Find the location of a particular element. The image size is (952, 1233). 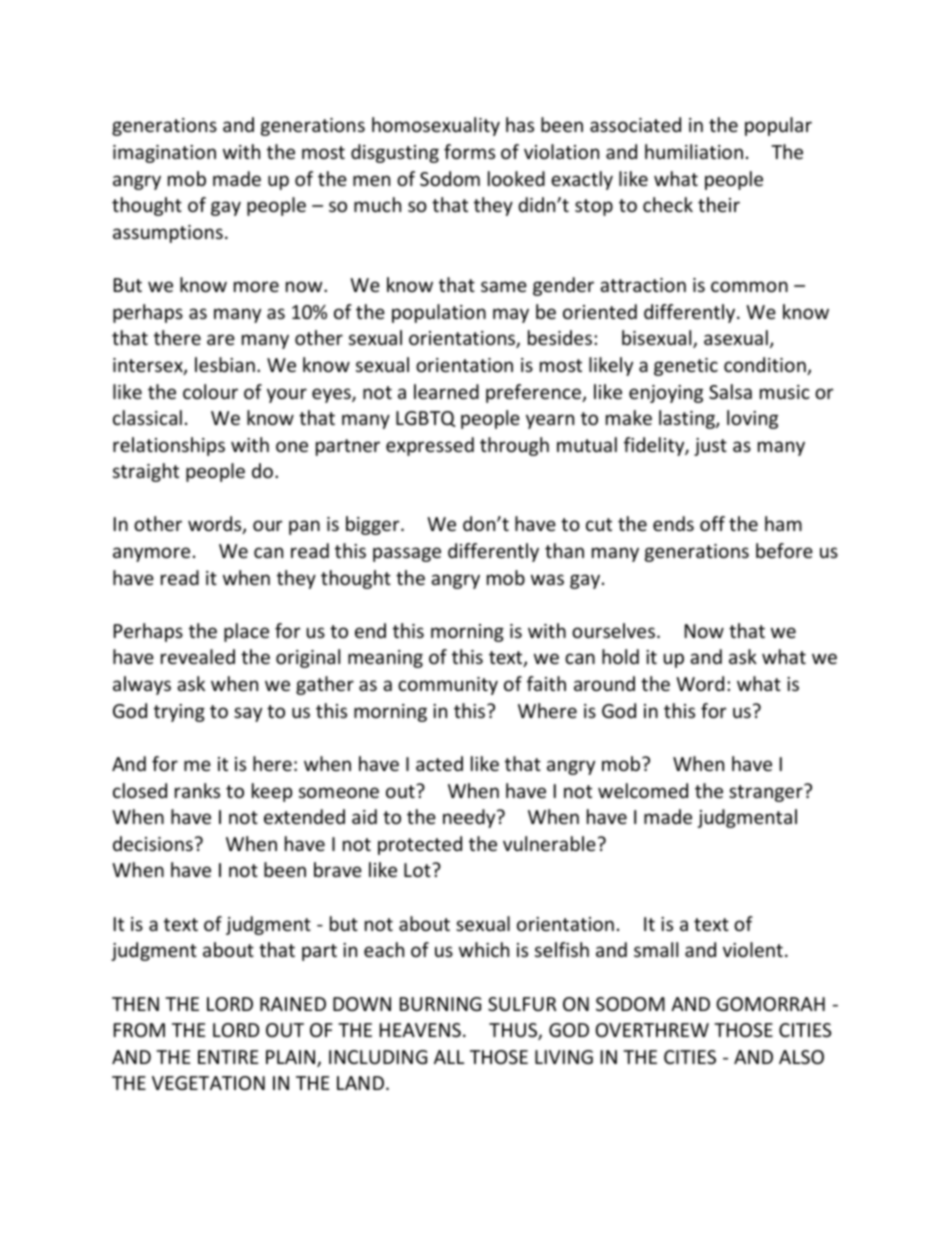

relationships is located at coordinates (169, 446).
